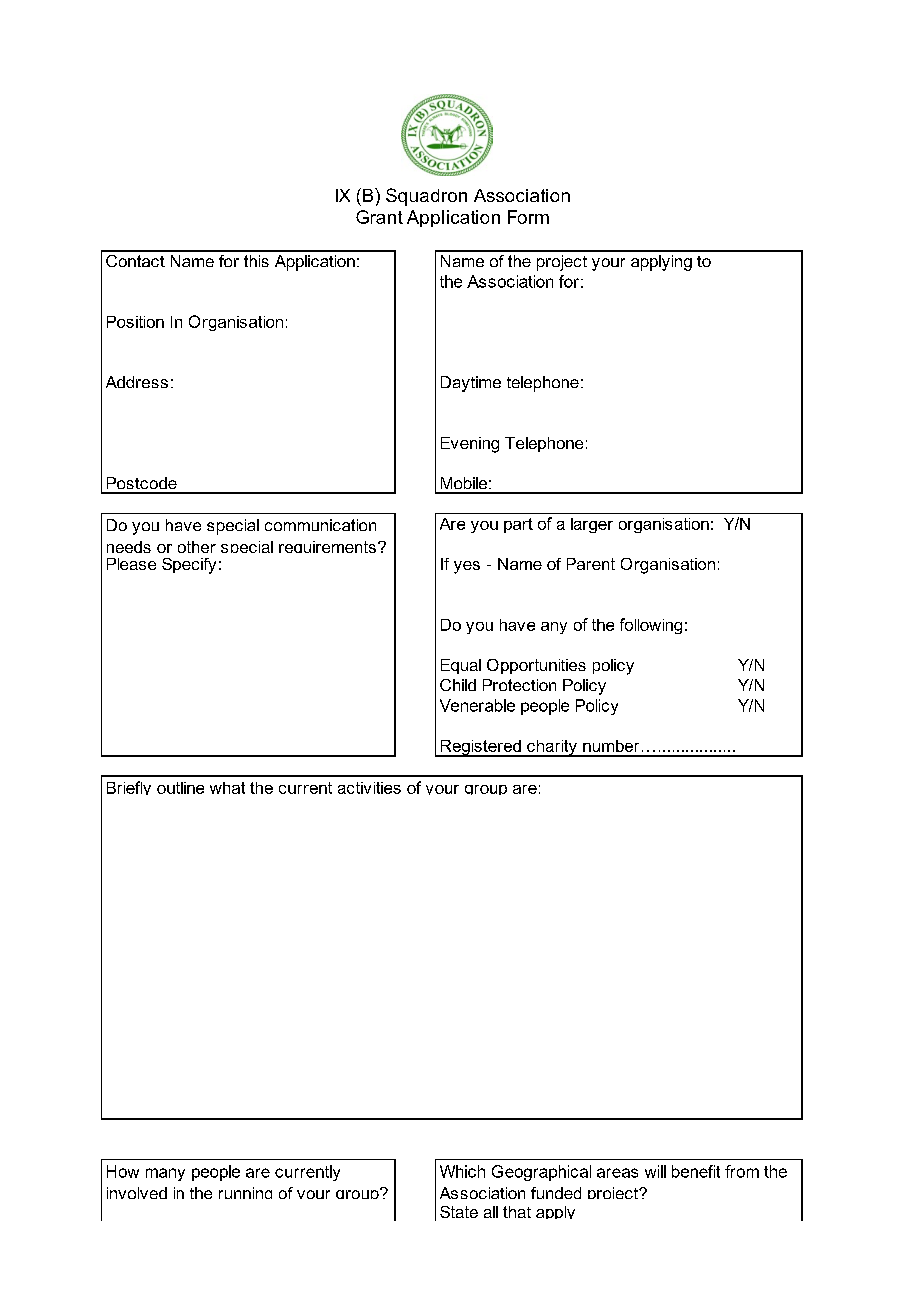 Image resolution: width=924 pixels, height=1308 pixels. I want to click on other, so click(197, 547).
